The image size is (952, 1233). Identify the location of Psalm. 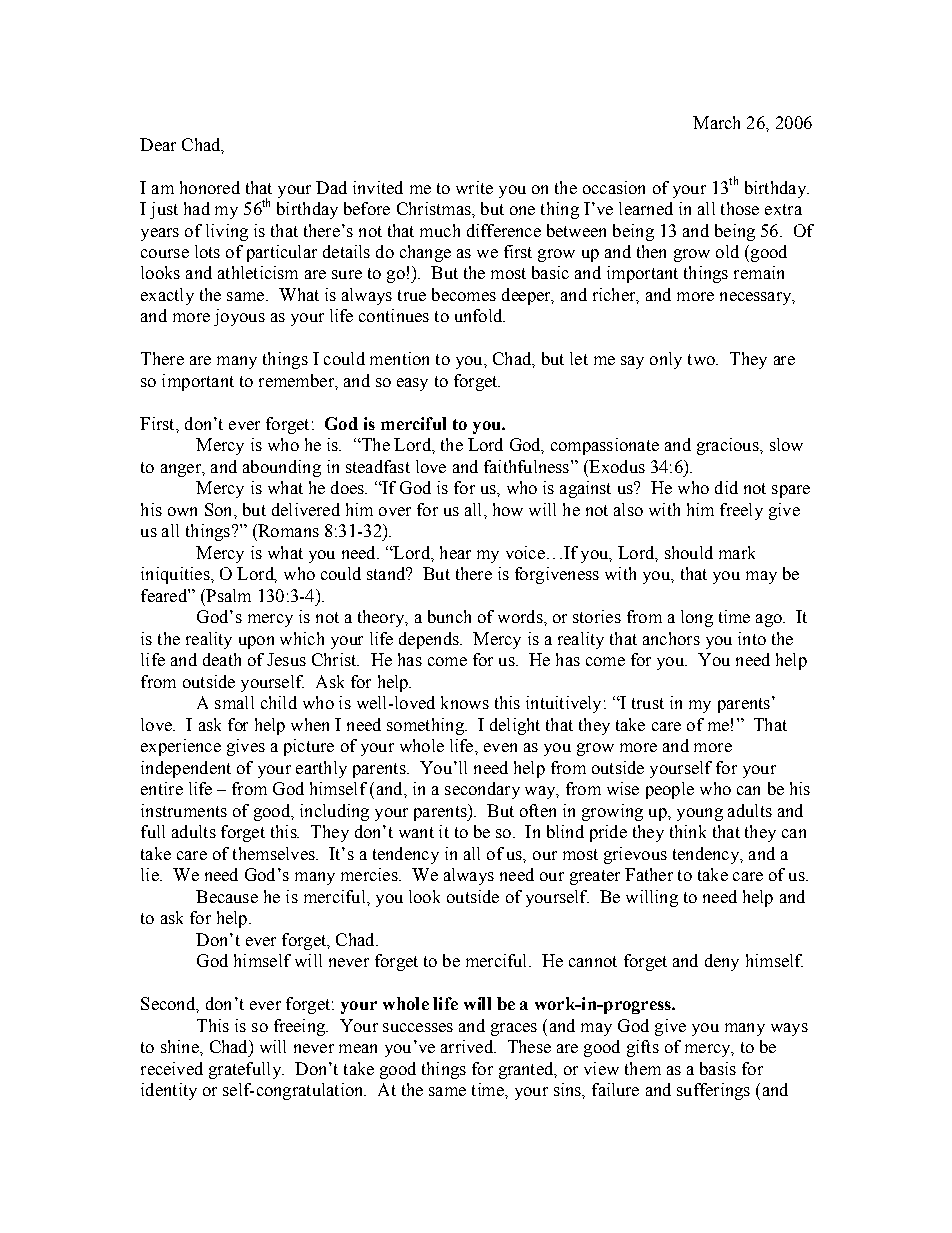
(227, 595).
